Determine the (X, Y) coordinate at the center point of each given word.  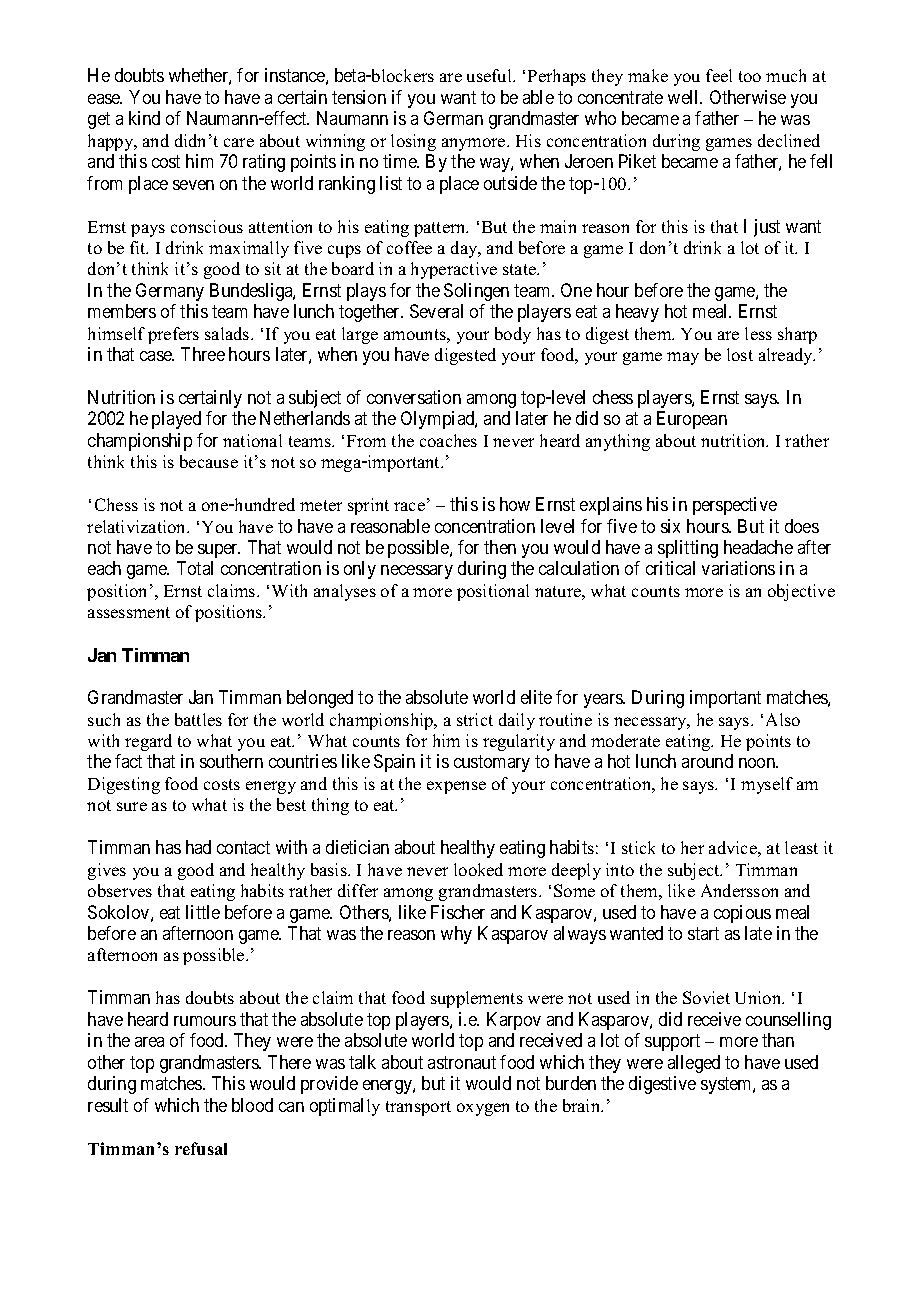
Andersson (739, 890)
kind (144, 118)
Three (203, 354)
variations (738, 568)
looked (478, 869)
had (198, 847)
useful (490, 75)
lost (740, 354)
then (500, 547)
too (750, 76)
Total (195, 568)
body (513, 335)
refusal (201, 1148)
